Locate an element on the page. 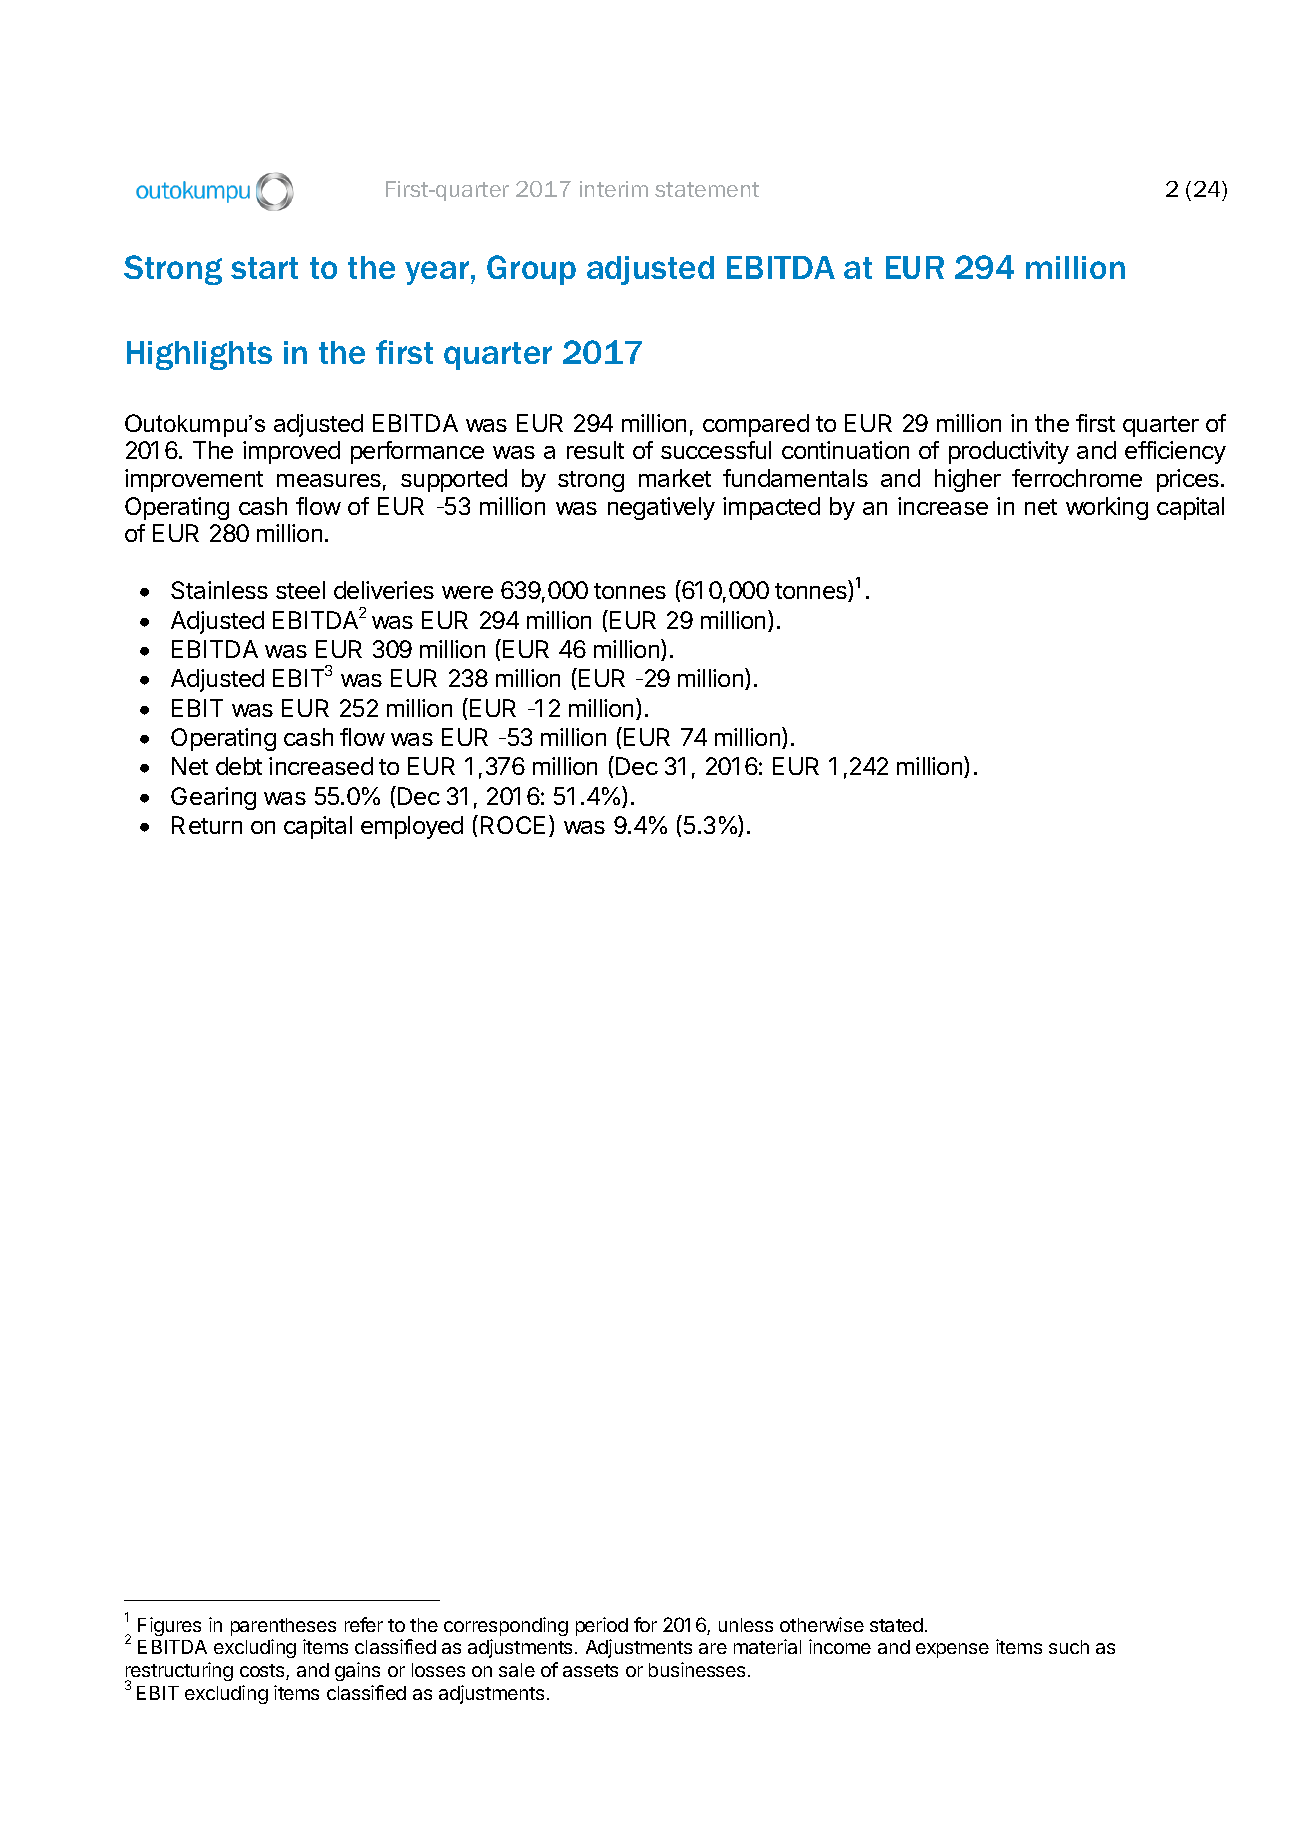 Image resolution: width=1304 pixels, height=1844 pixels. productivity is located at coordinates (1009, 452).
